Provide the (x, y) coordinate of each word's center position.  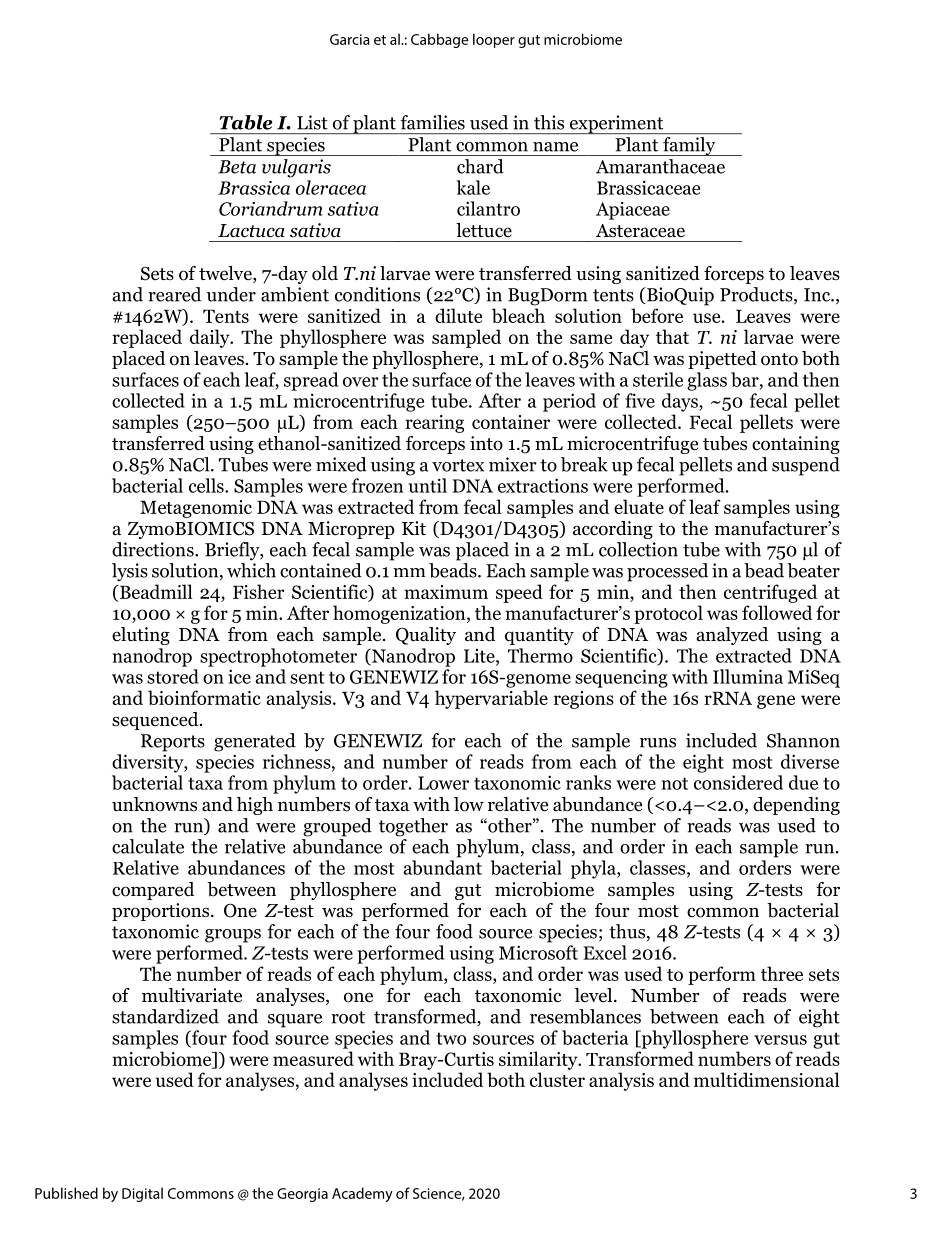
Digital (142, 1194)
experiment (616, 124)
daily (211, 338)
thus (627, 931)
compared (153, 891)
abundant (442, 867)
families (432, 122)
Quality (426, 636)
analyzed (732, 636)
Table (245, 122)
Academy (362, 1194)
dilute (458, 315)
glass (707, 381)
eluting (141, 636)
